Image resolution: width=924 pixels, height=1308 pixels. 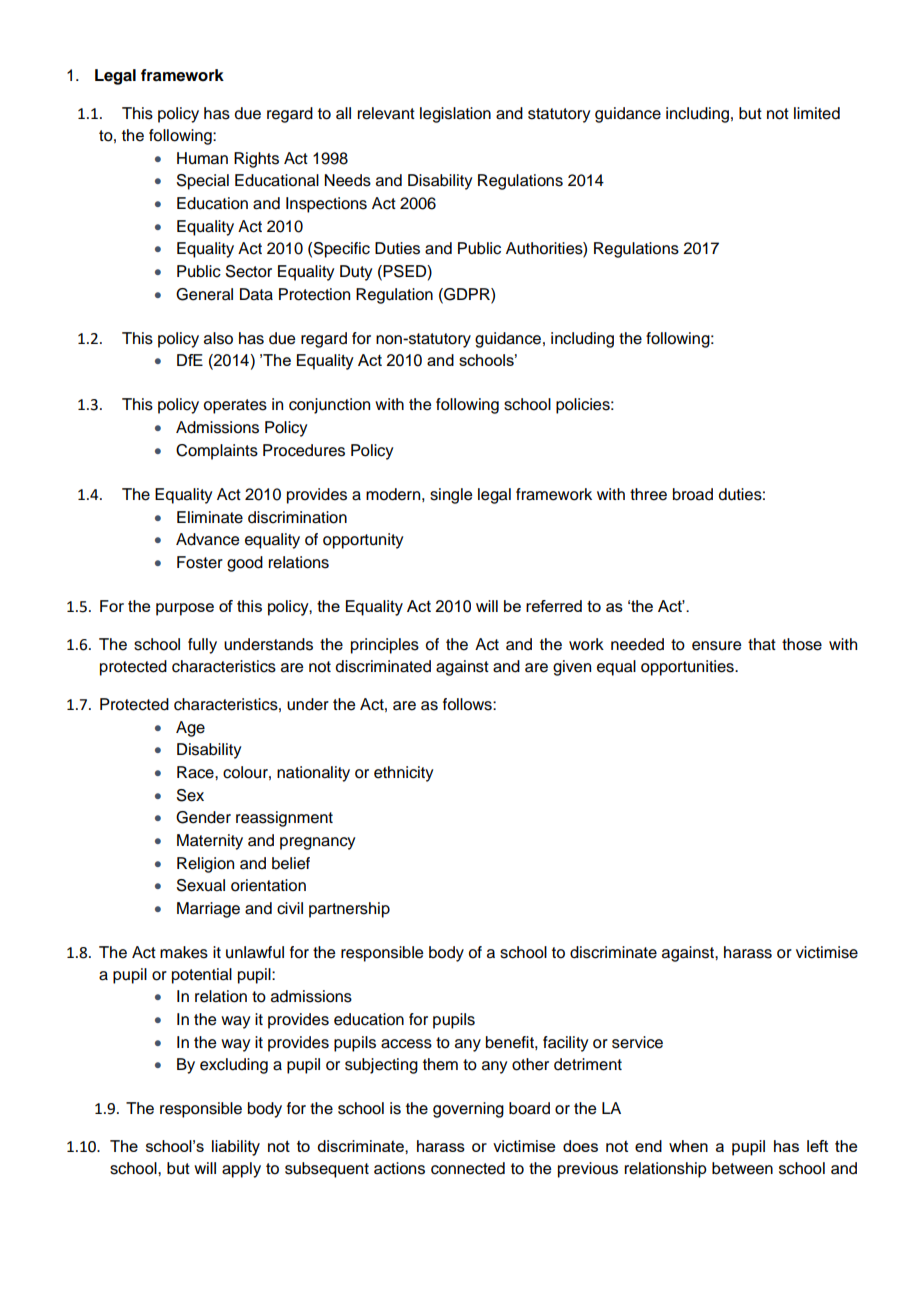 What do you see at coordinates (403, 774) in the page?
I see `ethnicity` at bounding box center [403, 774].
